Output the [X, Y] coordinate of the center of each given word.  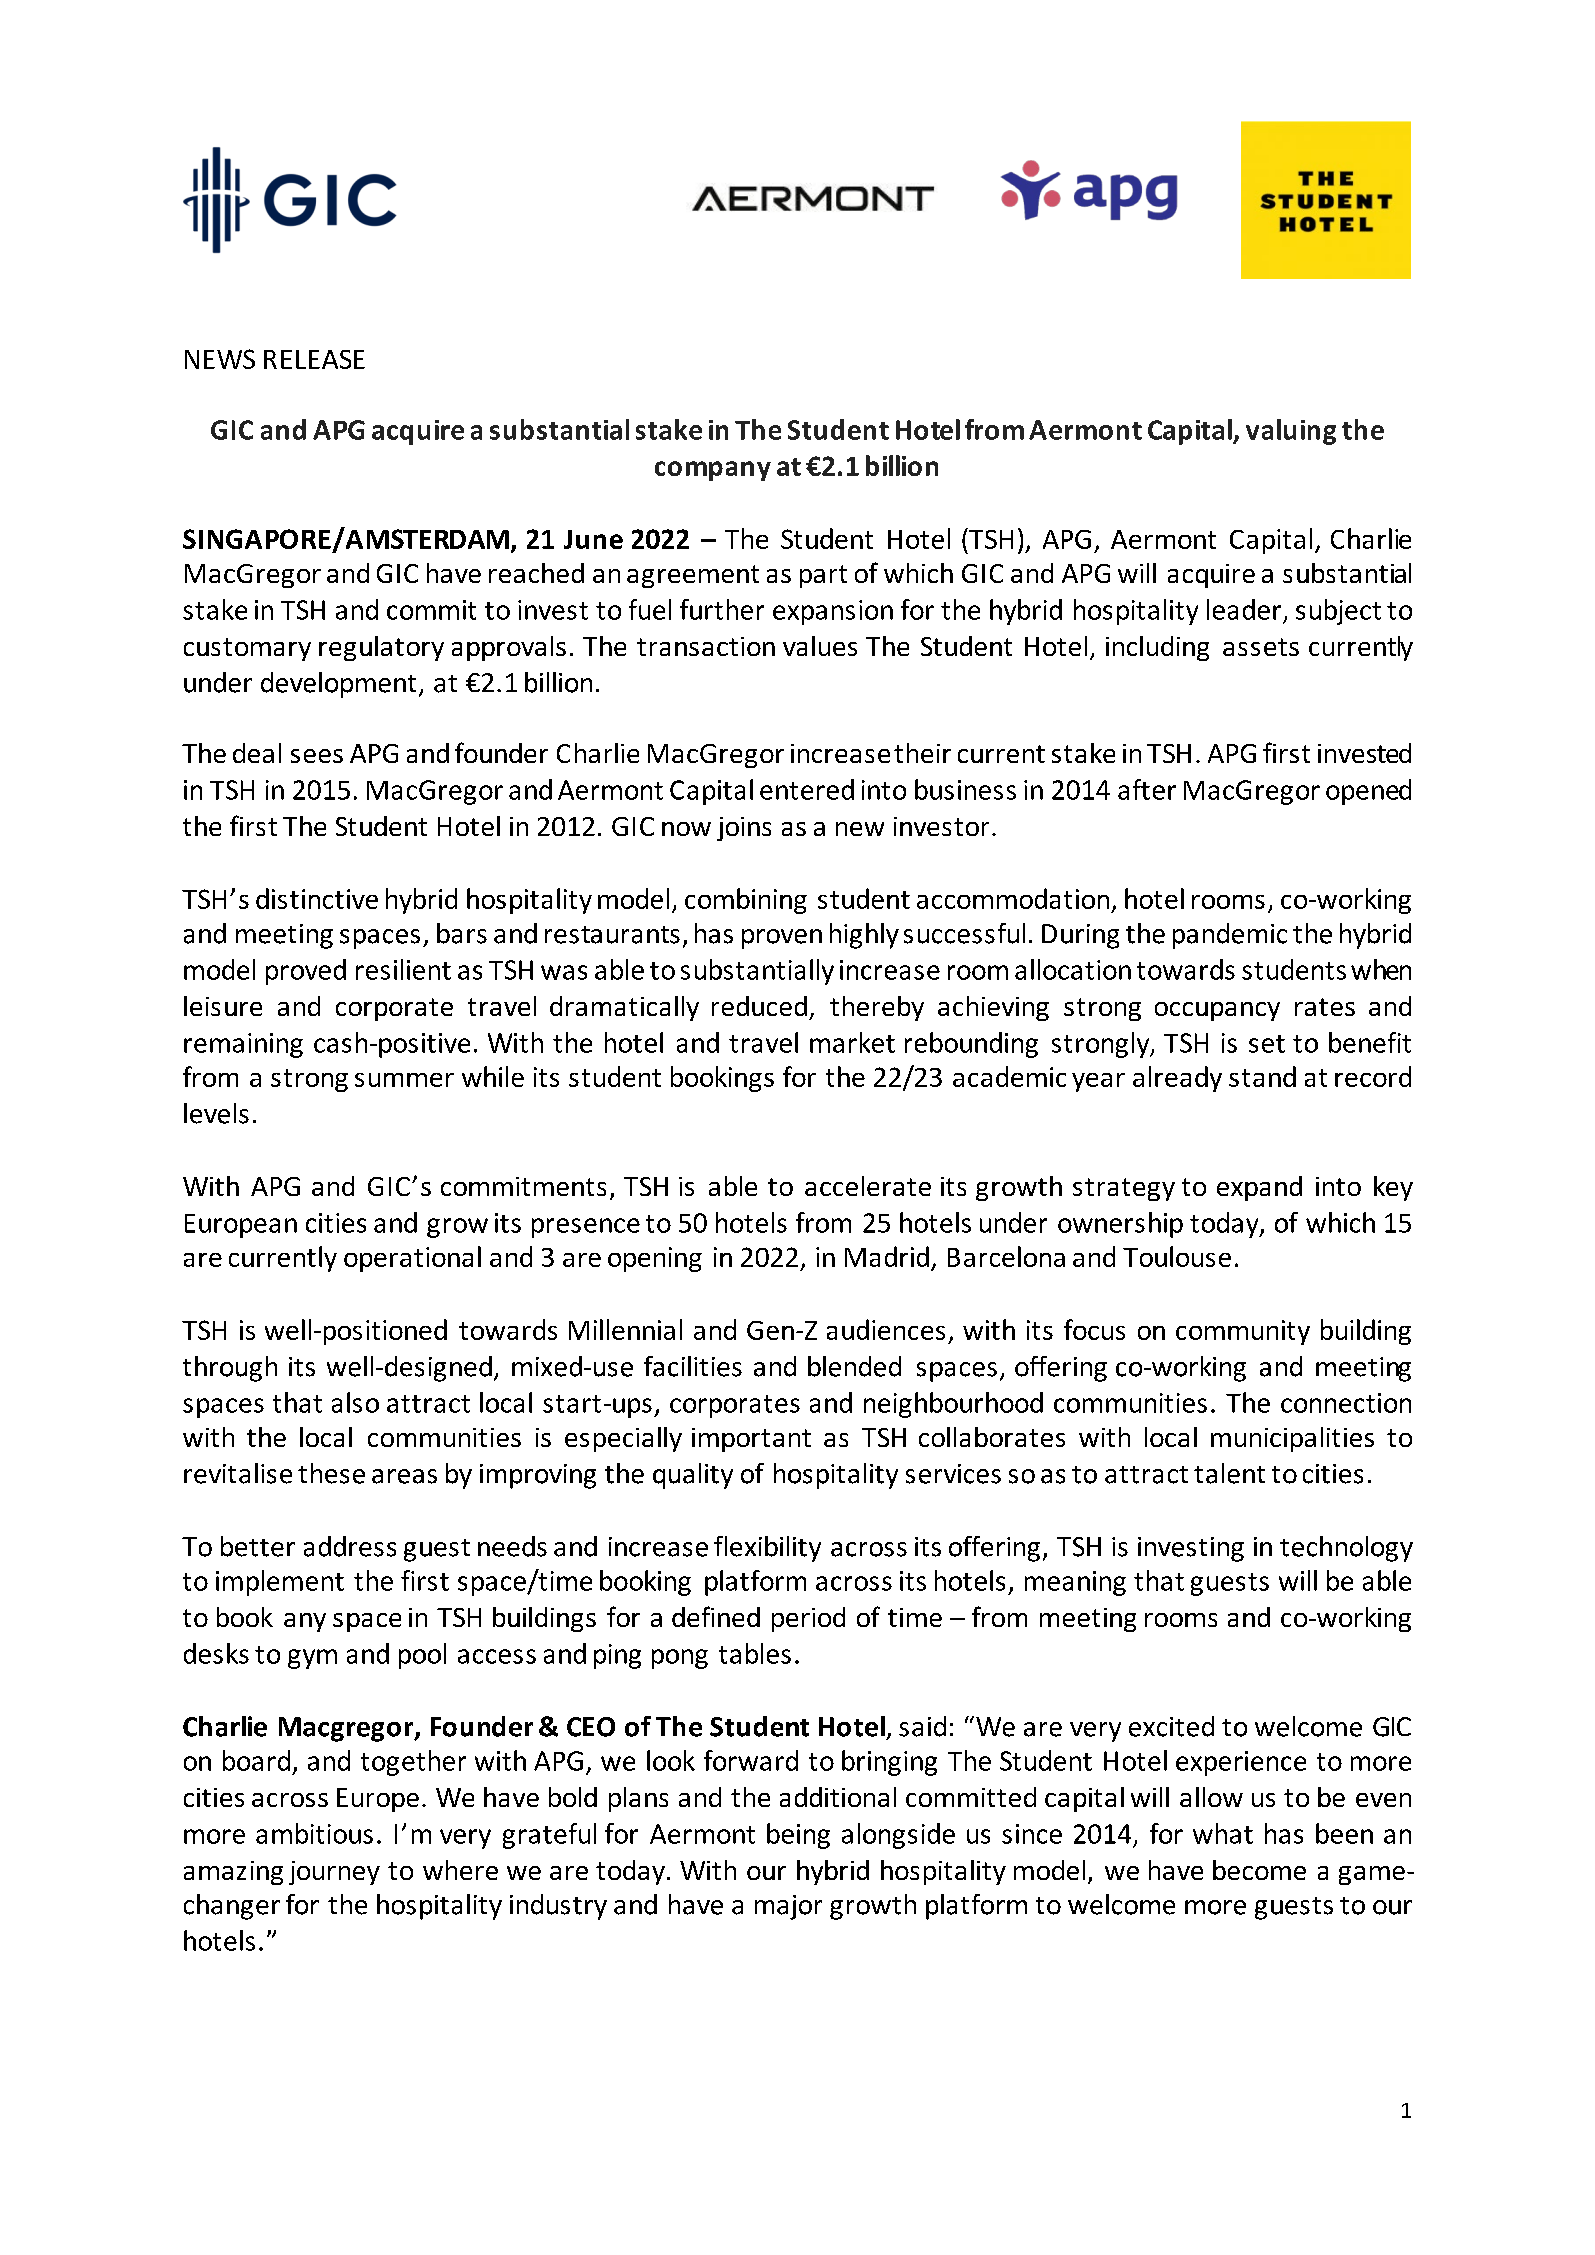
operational [412, 1259]
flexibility [767, 1549]
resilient [403, 969]
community [1243, 1332]
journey [334, 1873]
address [350, 1546]
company [713, 471]
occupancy [1217, 1011]
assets [1261, 647]
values [820, 646]
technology [1346, 1549]
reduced [759, 1006]
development [338, 685]
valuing [1291, 432]
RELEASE [314, 359]
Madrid [887, 1256]
